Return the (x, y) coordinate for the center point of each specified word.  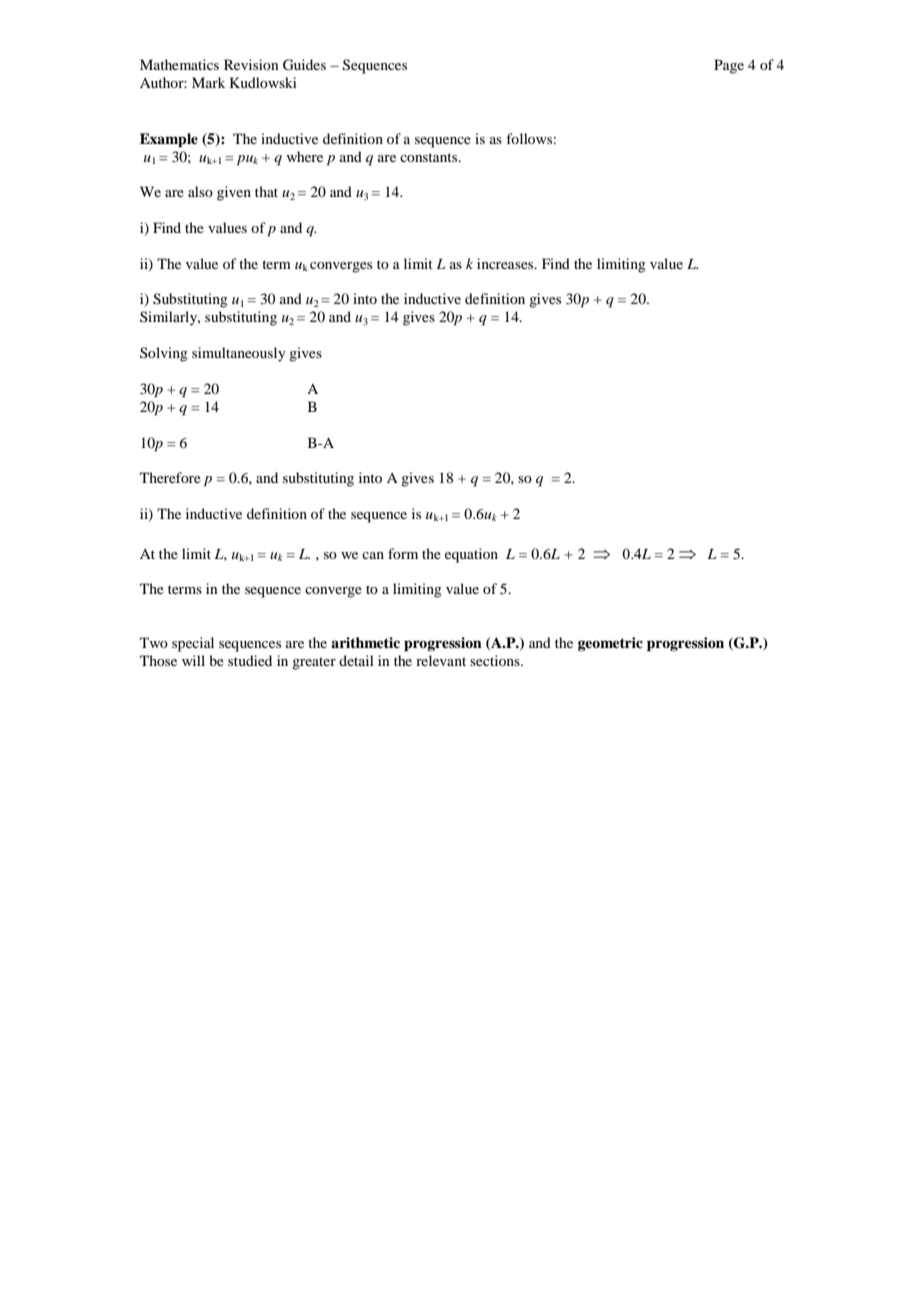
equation (471, 555)
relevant (441, 660)
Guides (304, 65)
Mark (208, 82)
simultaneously (238, 354)
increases (506, 263)
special (193, 644)
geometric (610, 644)
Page (729, 66)
